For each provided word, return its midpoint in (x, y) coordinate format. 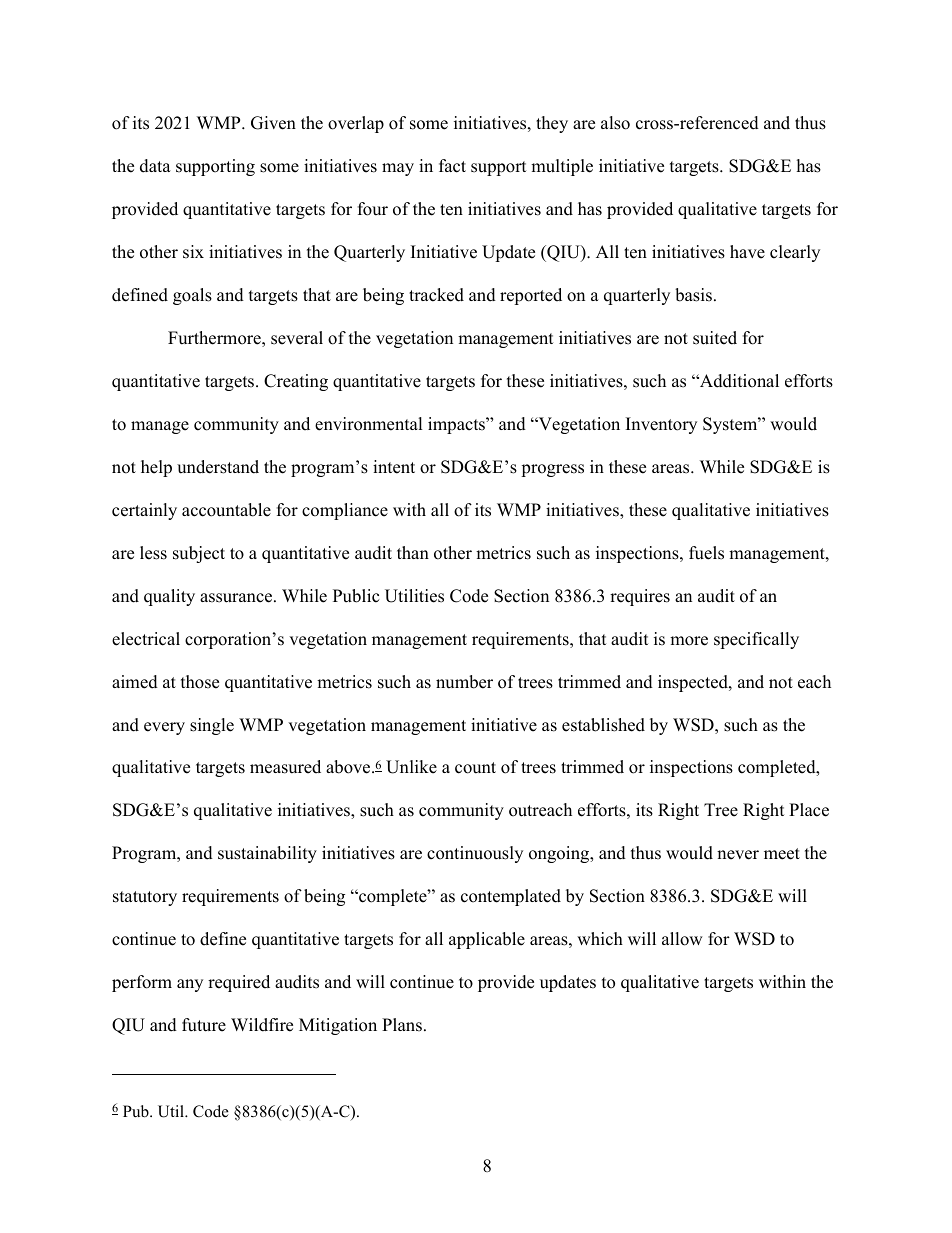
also (615, 123)
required (239, 983)
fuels (706, 553)
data (155, 166)
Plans (402, 1025)
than (413, 552)
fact (452, 166)
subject (199, 554)
